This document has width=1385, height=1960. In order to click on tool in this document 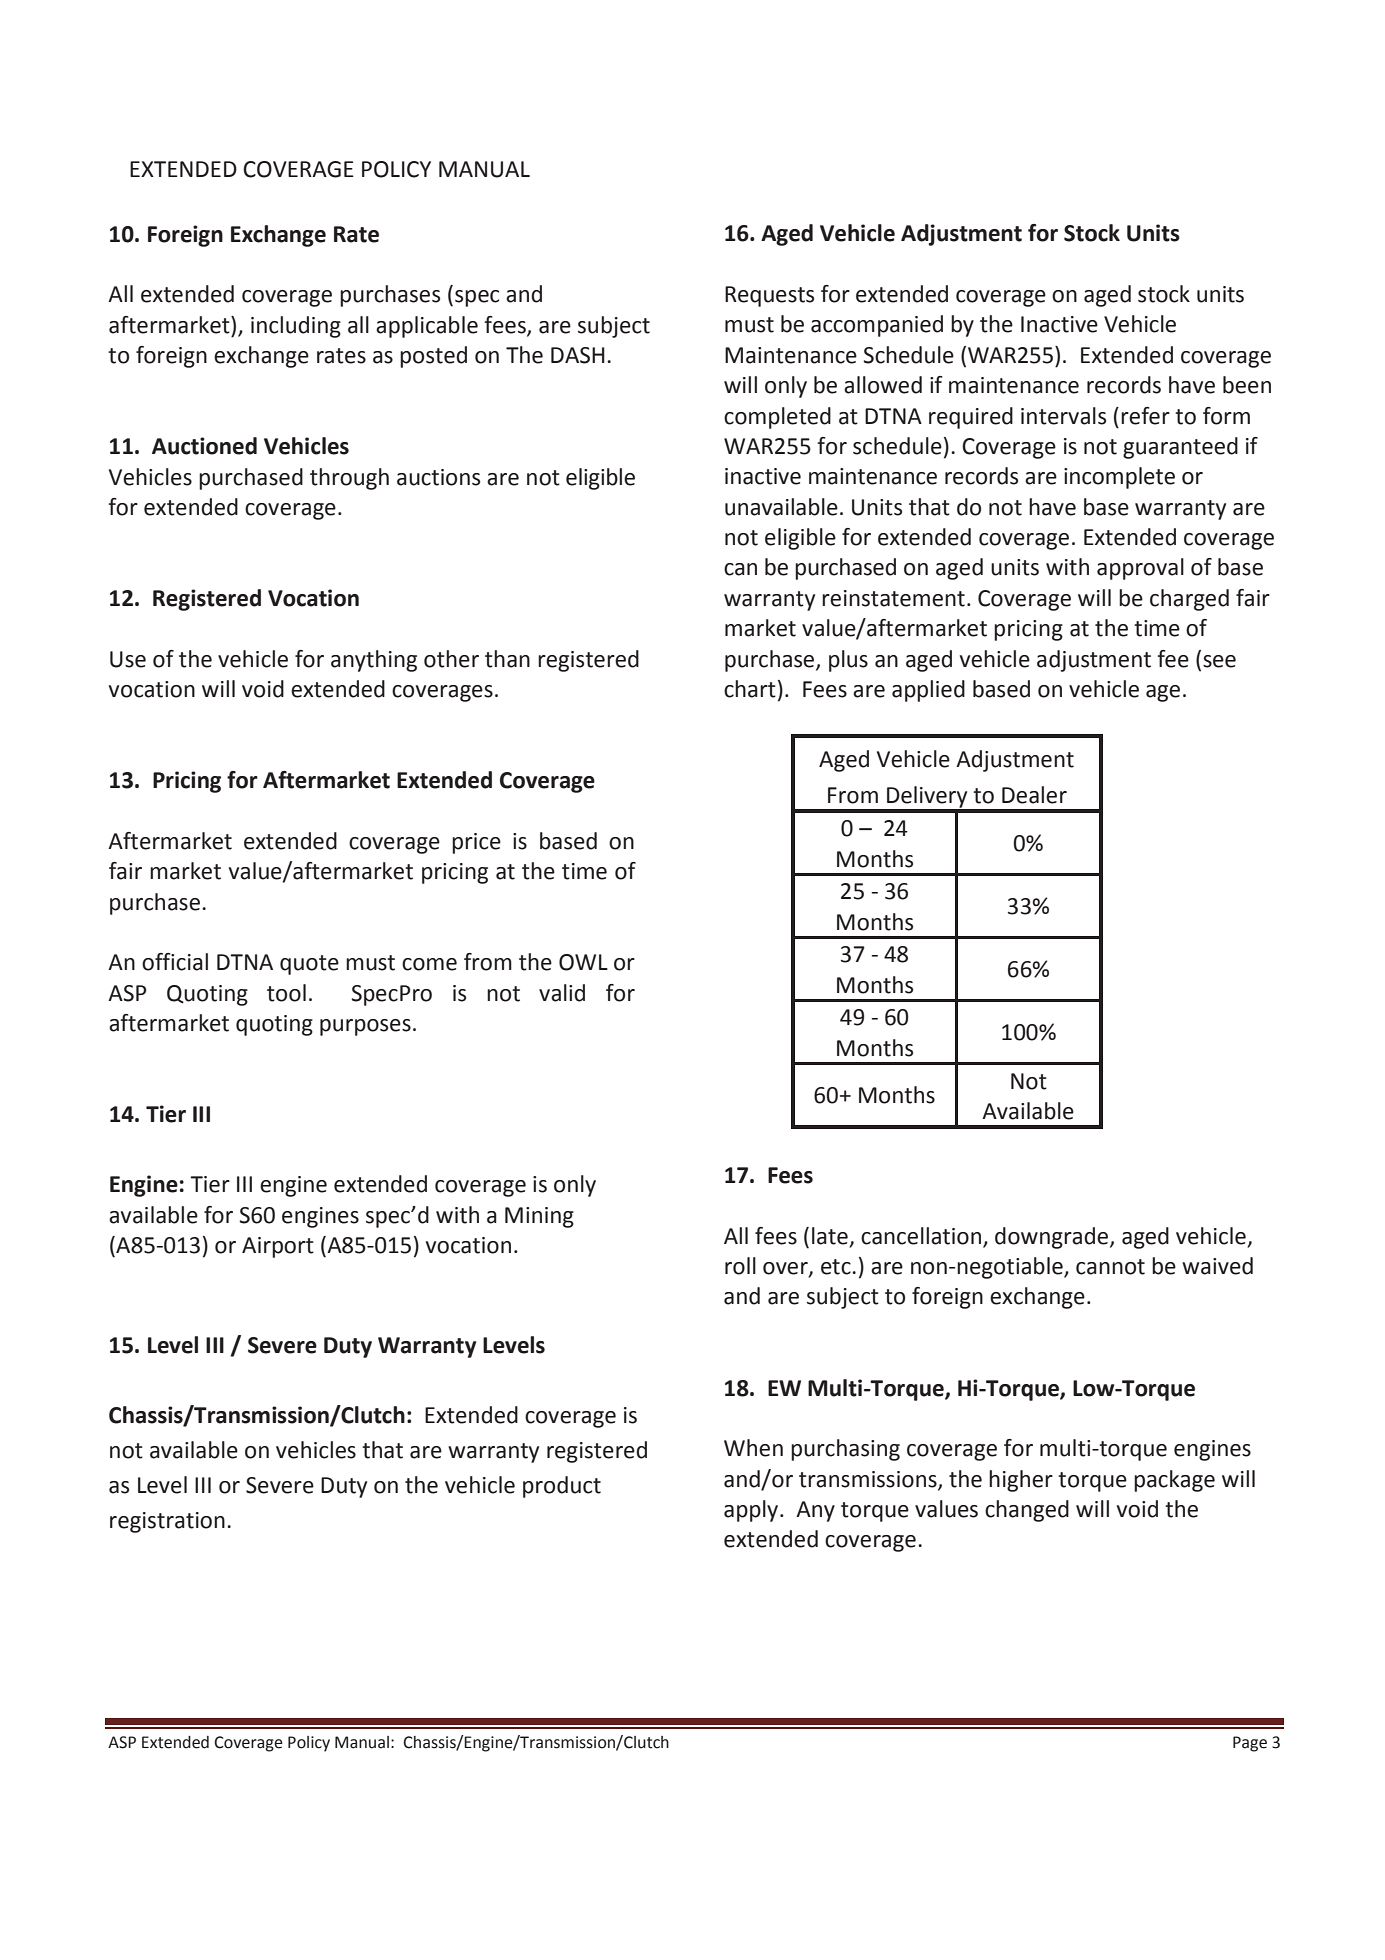, I will do `click(286, 993)`.
